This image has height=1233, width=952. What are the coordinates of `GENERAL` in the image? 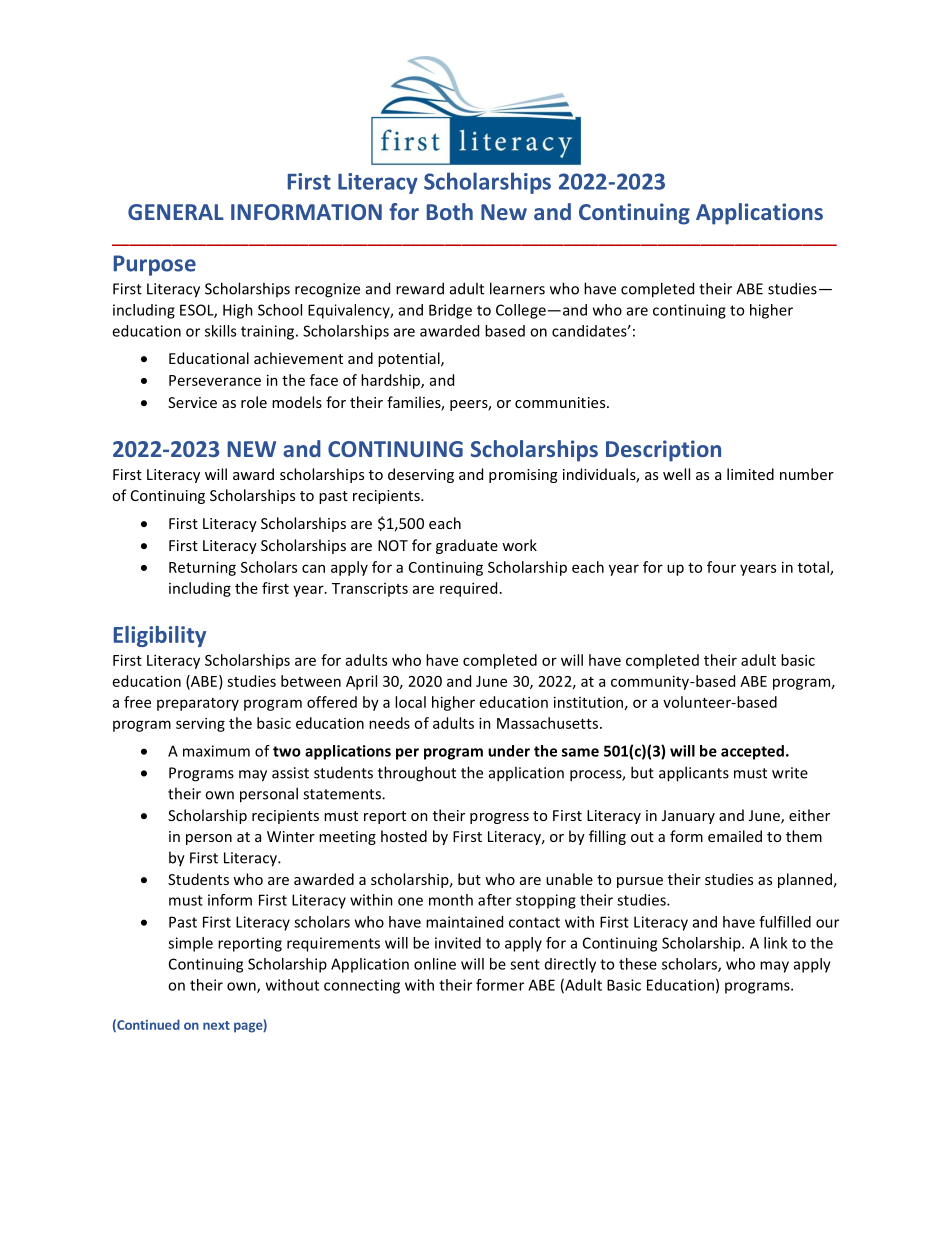 It's located at (176, 212).
